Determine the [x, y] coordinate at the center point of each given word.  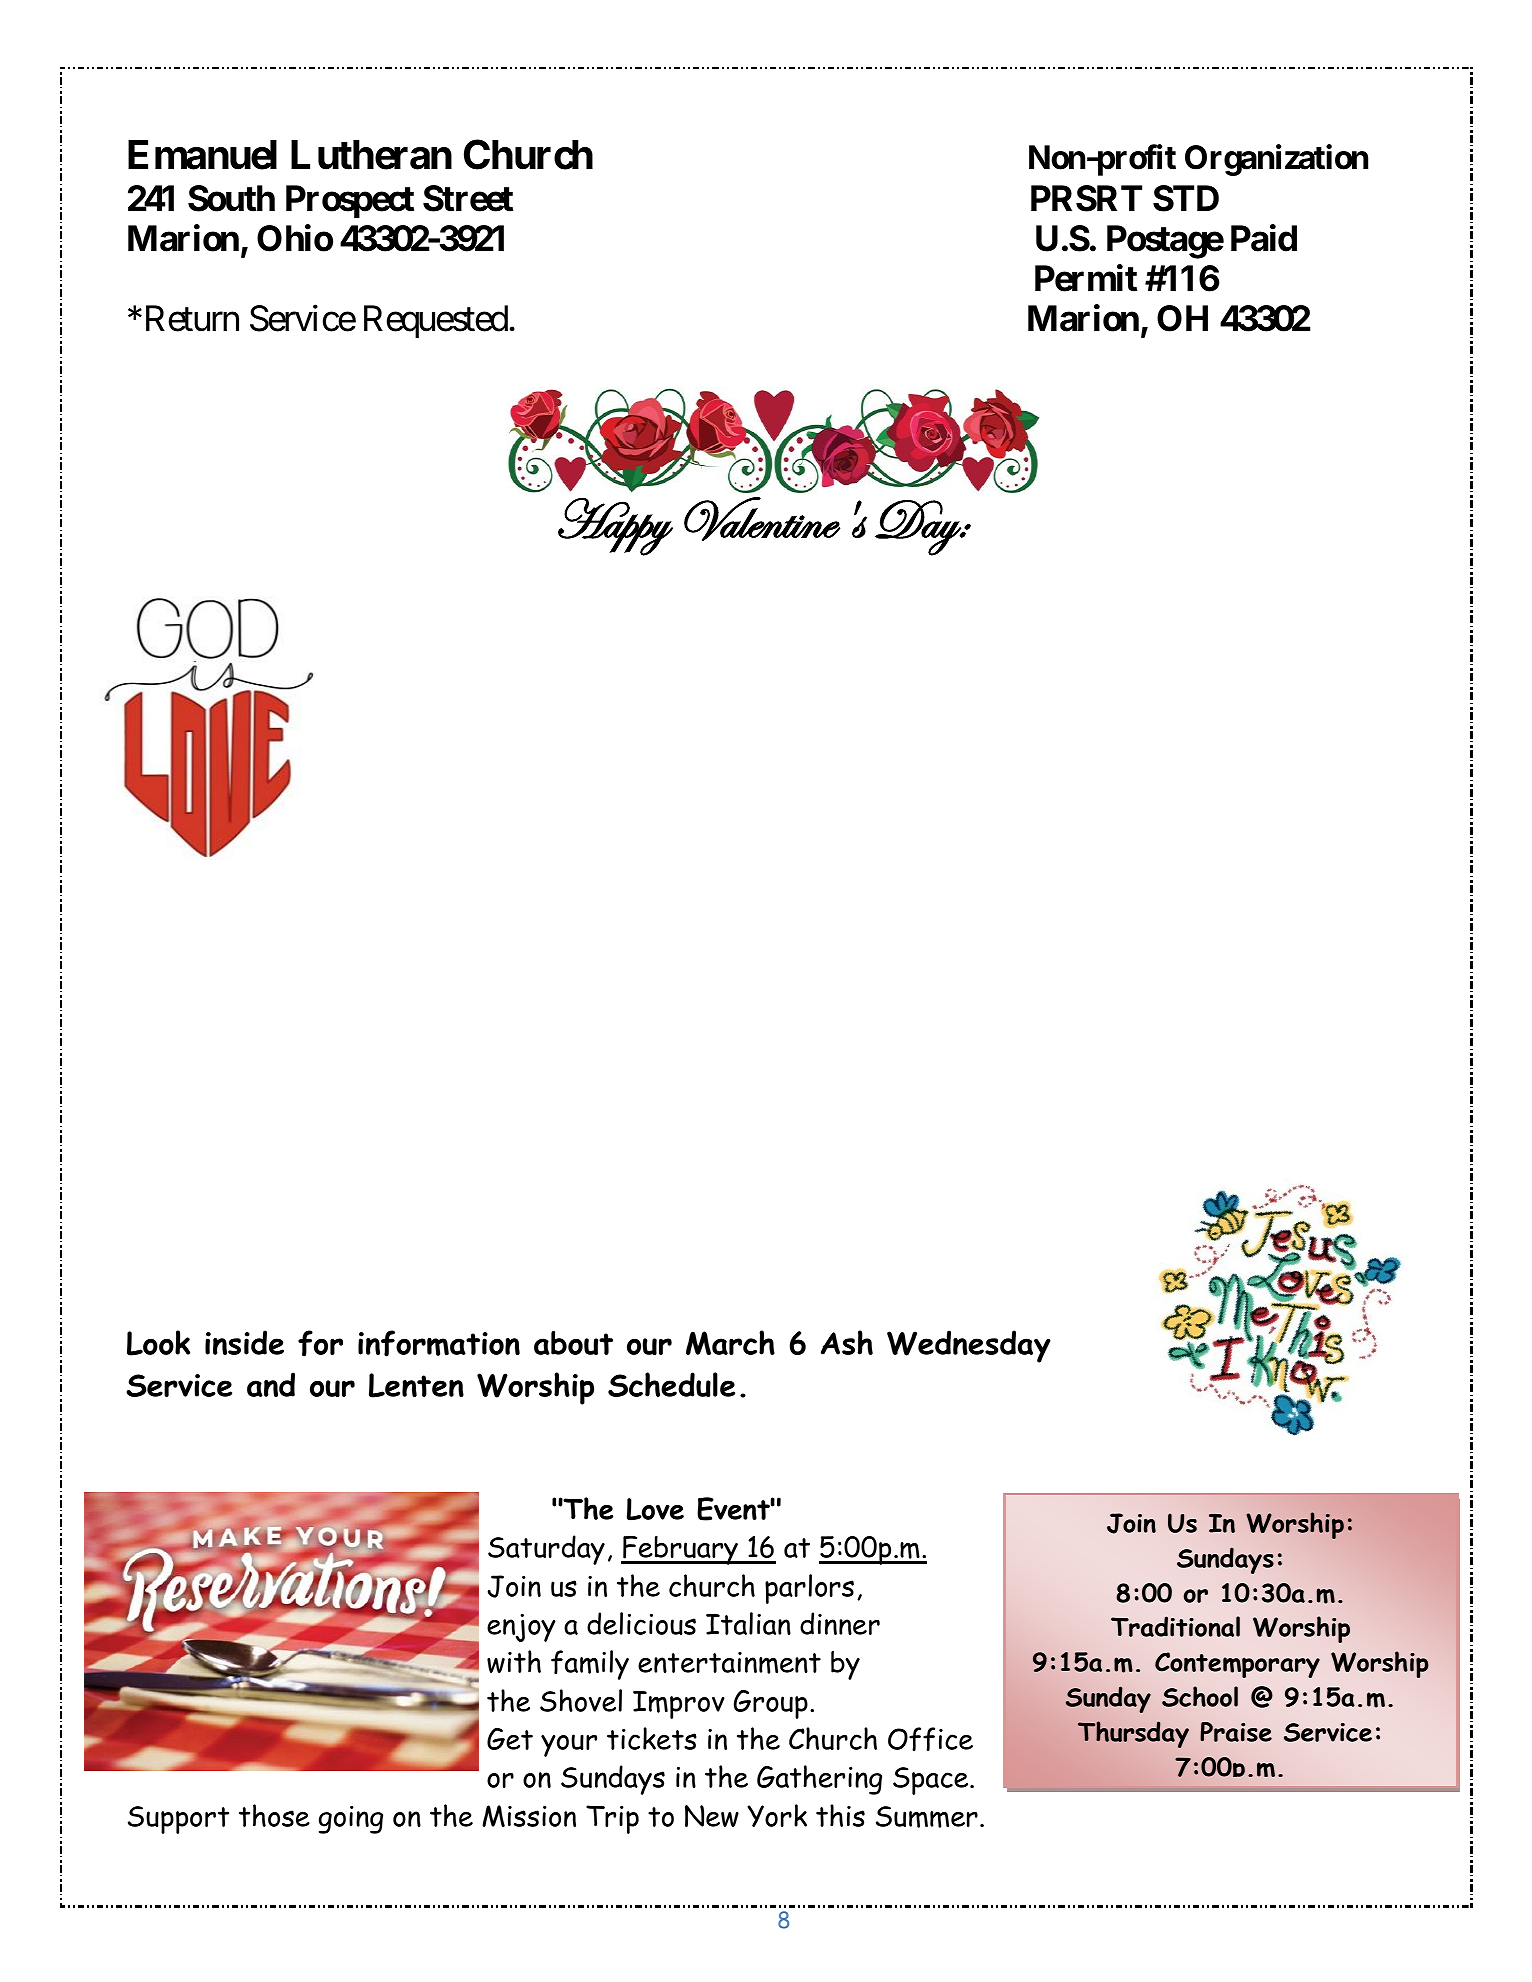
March [730, 1342]
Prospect [350, 201]
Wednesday [969, 1346]
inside [244, 1342]
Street [468, 198]
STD [1186, 198]
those [274, 1815]
